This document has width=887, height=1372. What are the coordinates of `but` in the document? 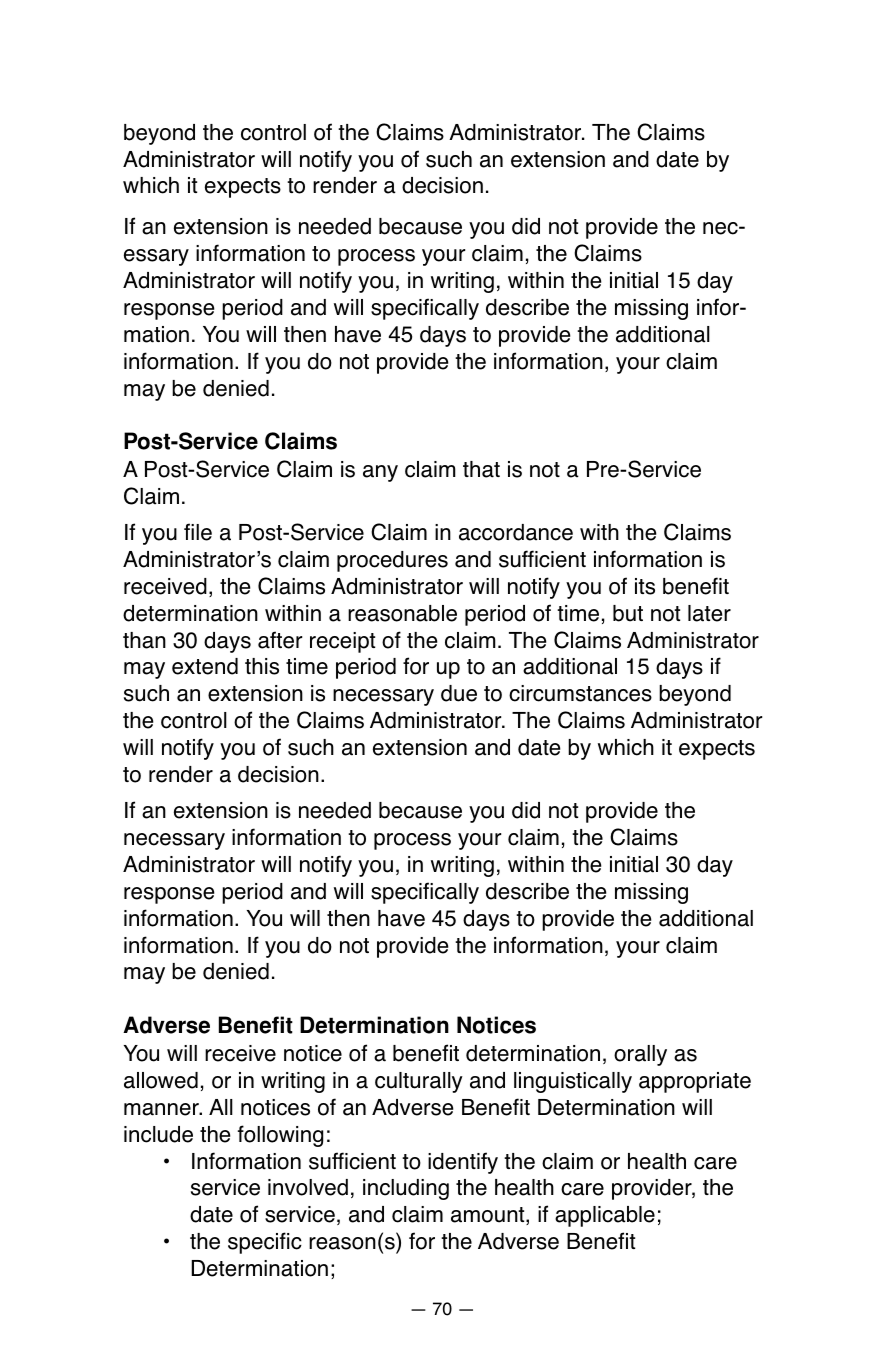 It's located at (628, 613).
